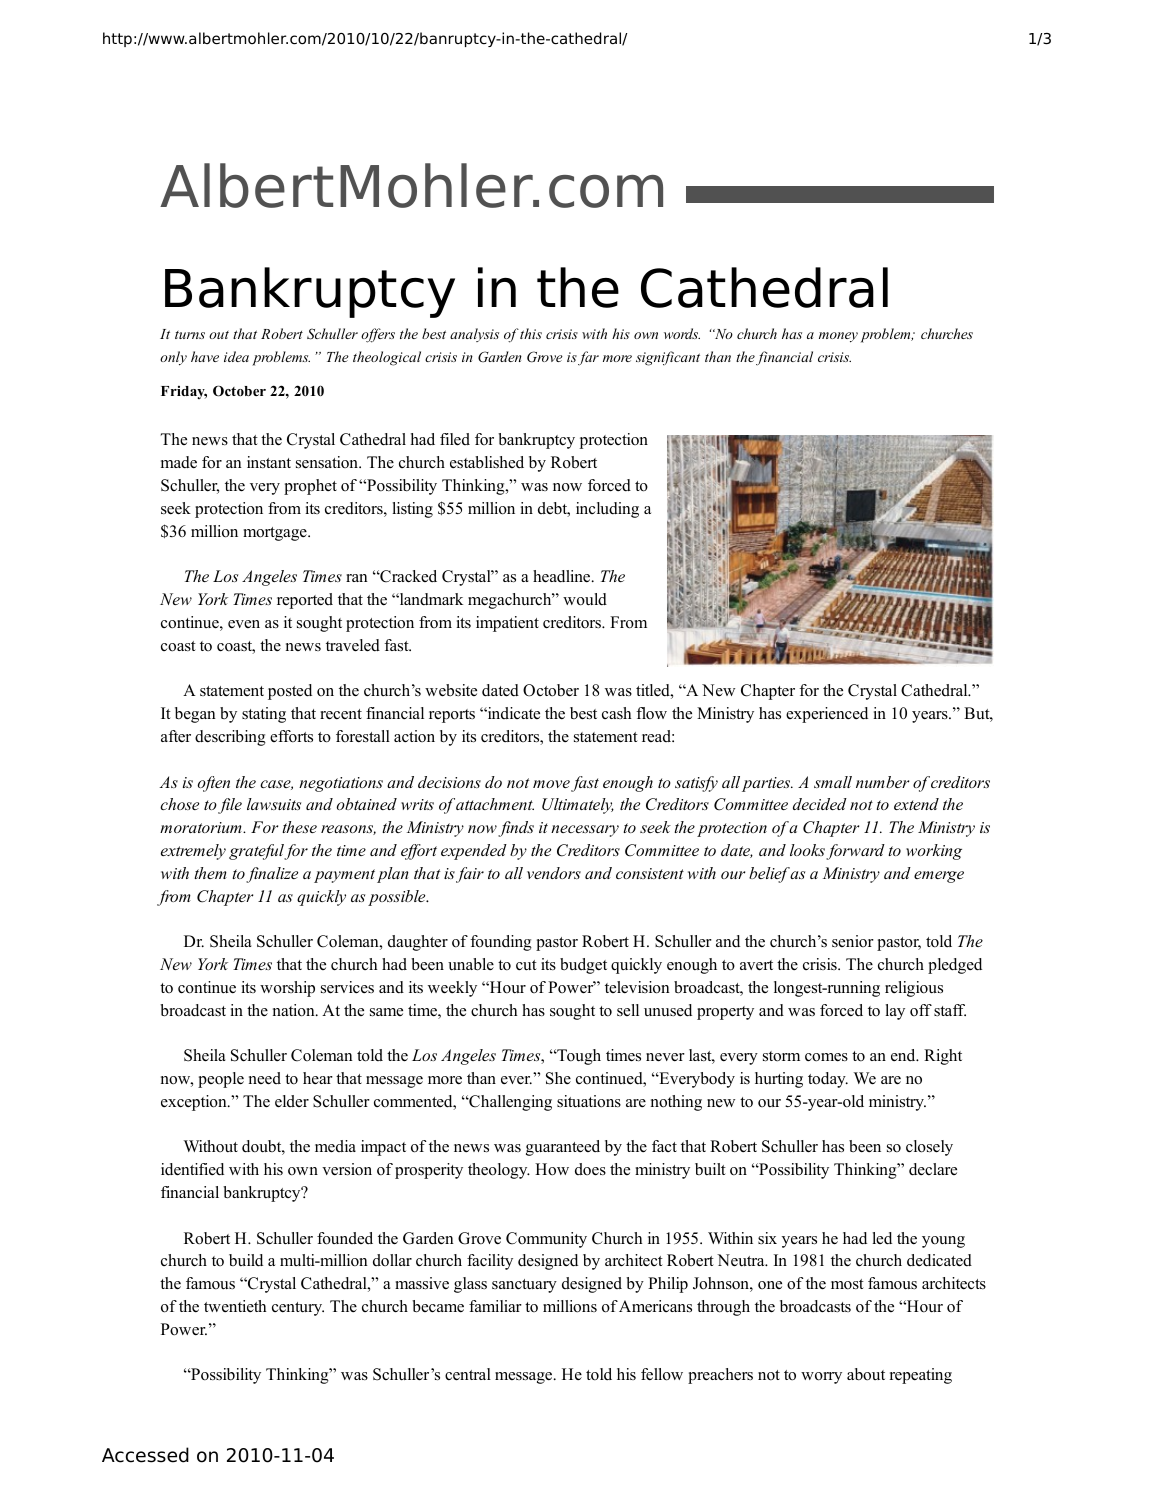 This screenshot has width=1154, height=1493. I want to click on forward, so click(855, 852).
